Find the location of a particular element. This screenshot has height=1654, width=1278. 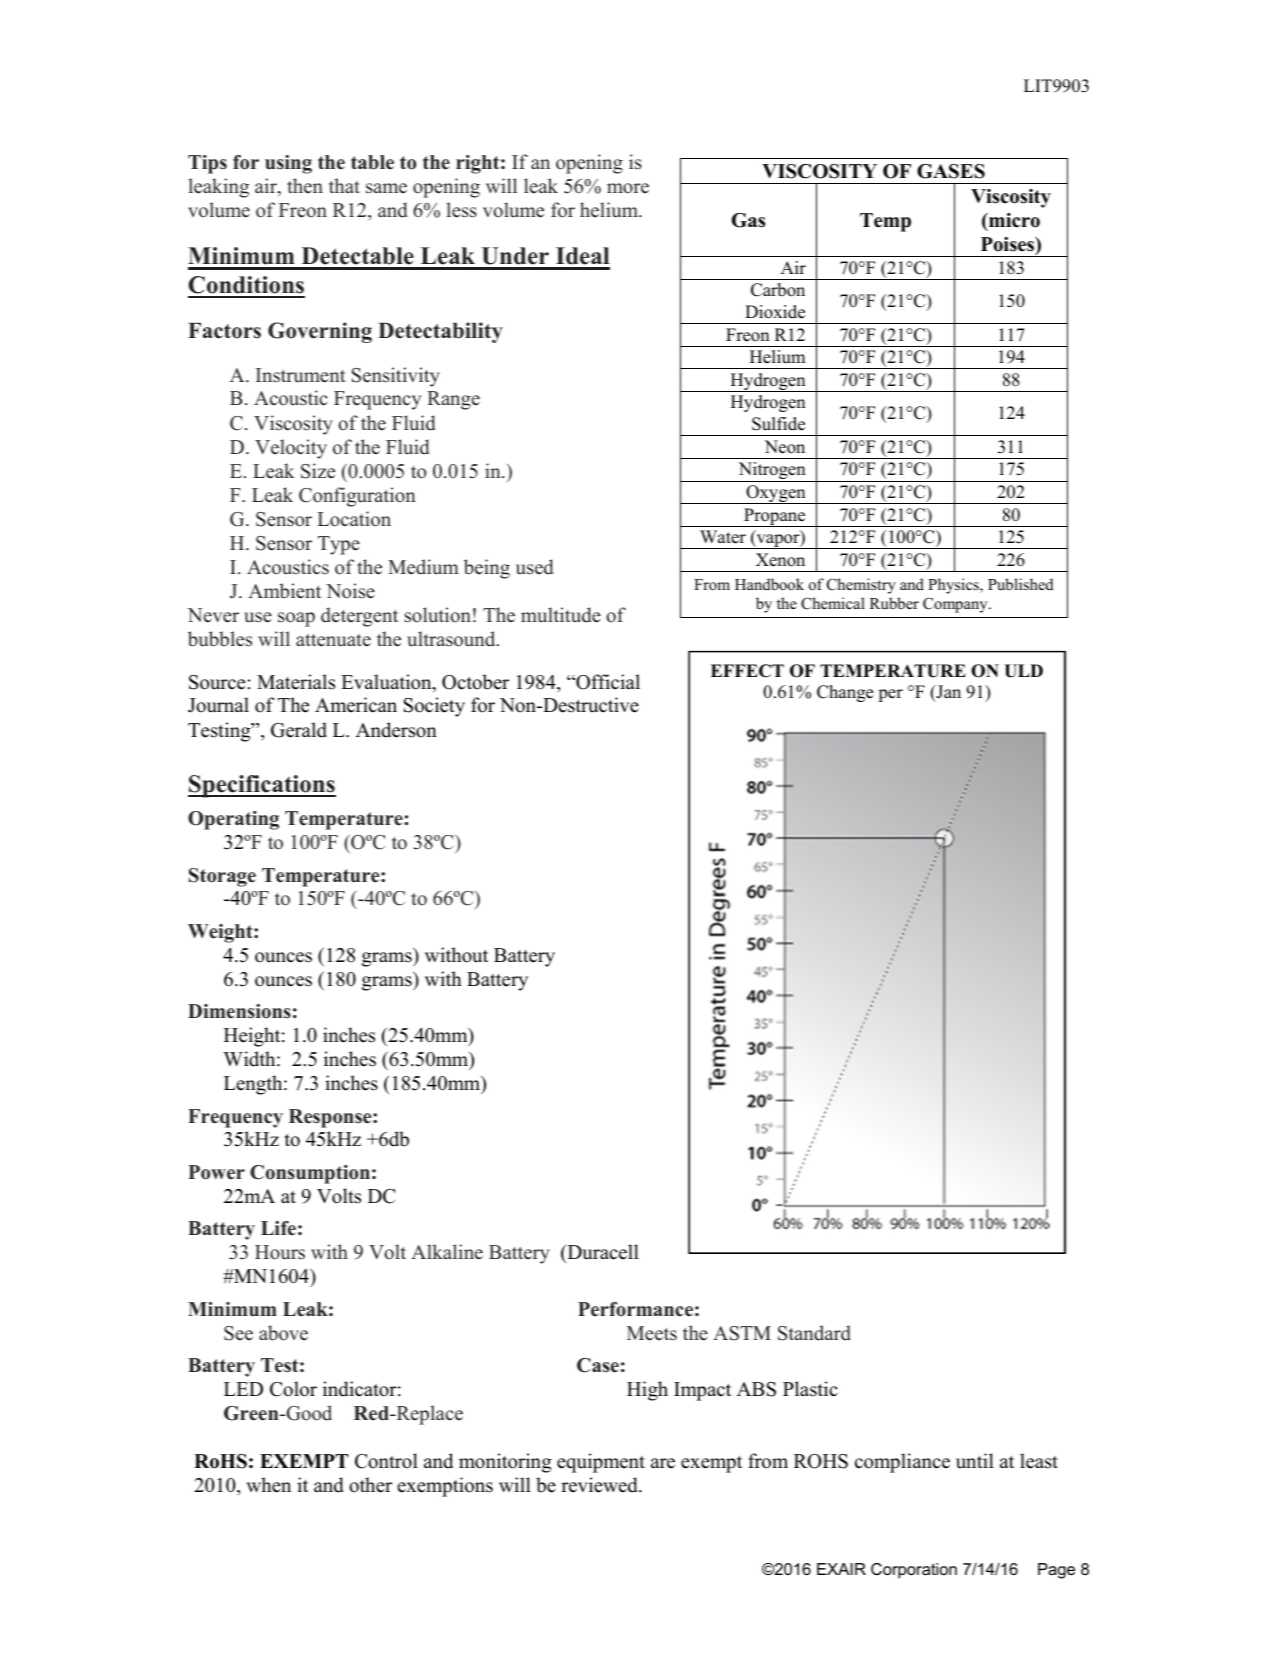

Duracell is located at coordinates (602, 1252).
